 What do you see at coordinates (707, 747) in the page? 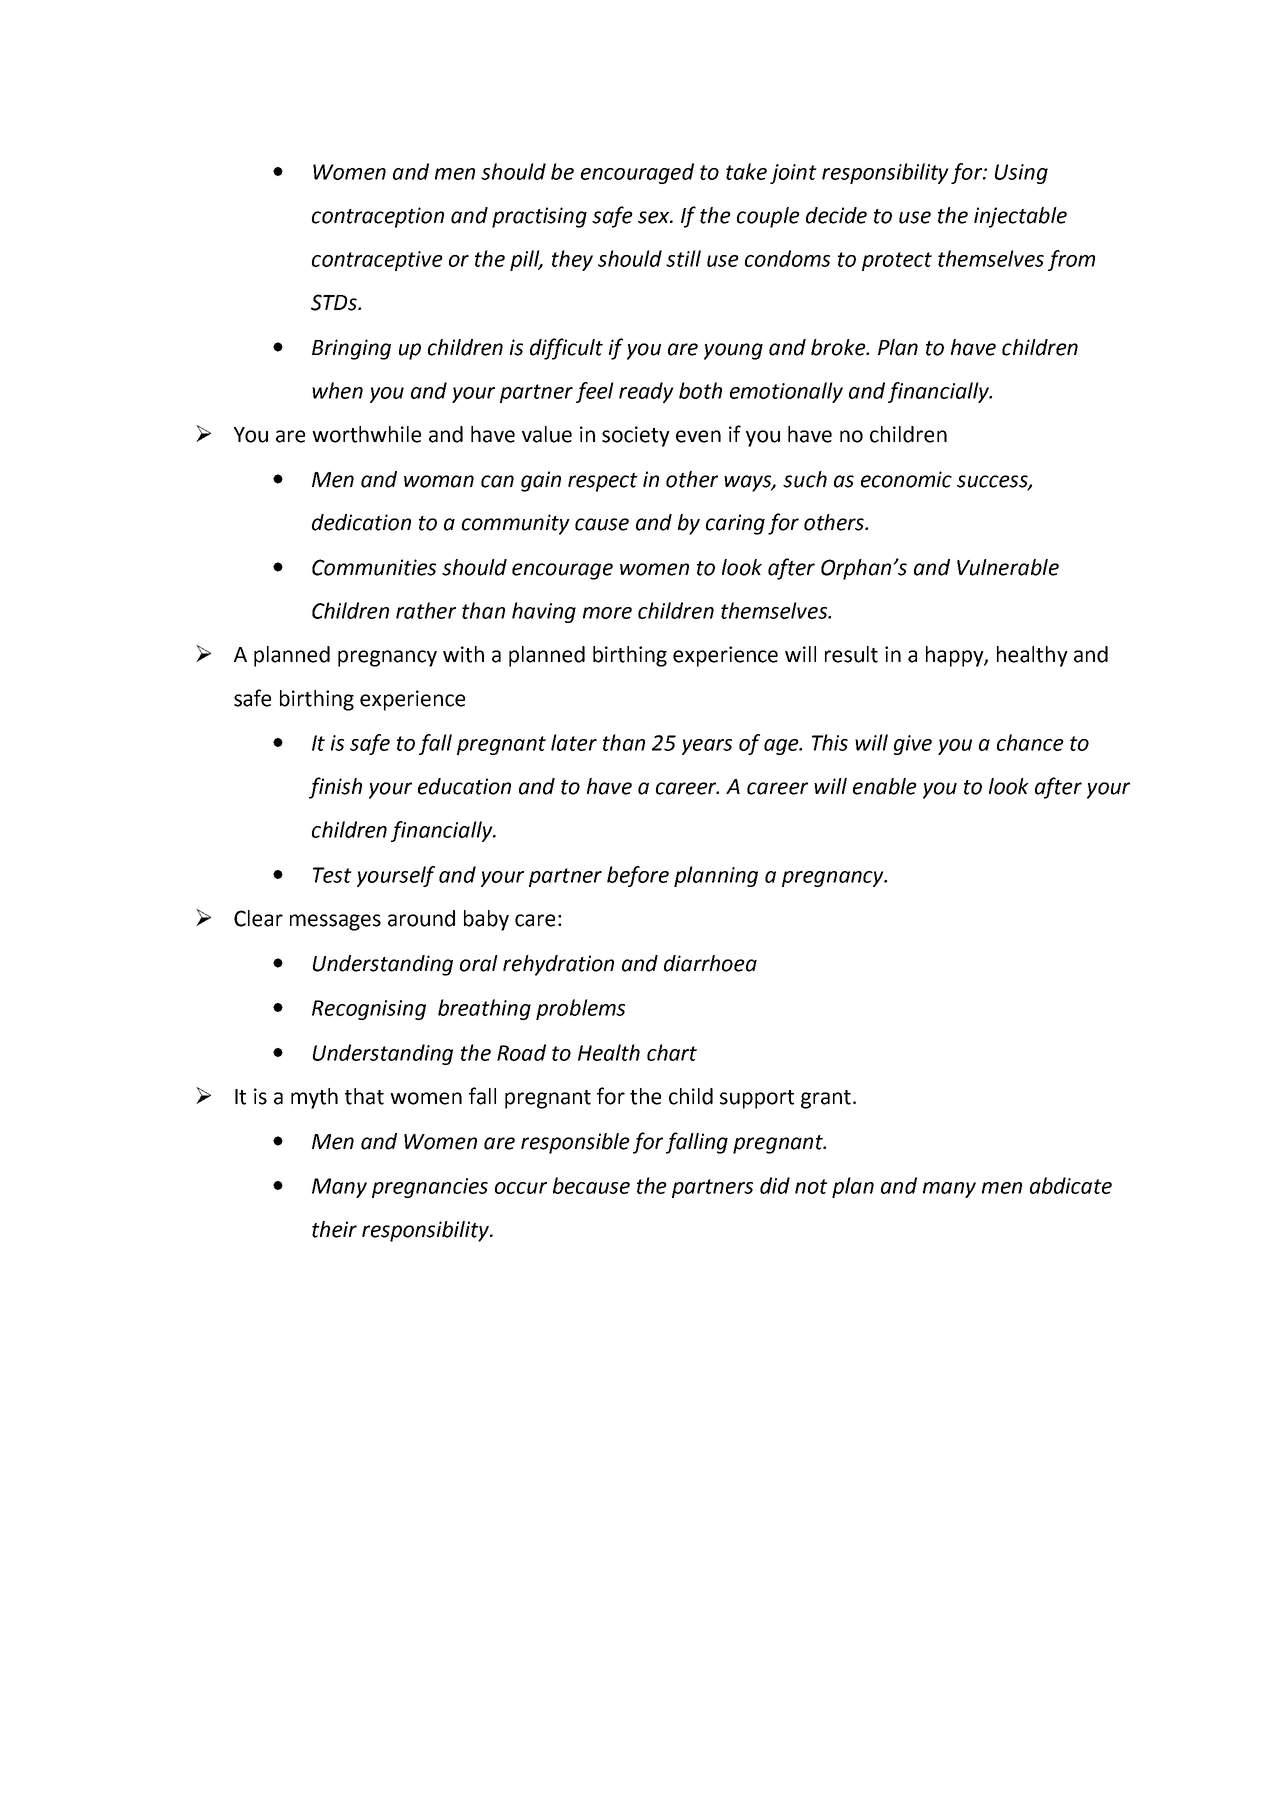
I see `years` at bounding box center [707, 747].
